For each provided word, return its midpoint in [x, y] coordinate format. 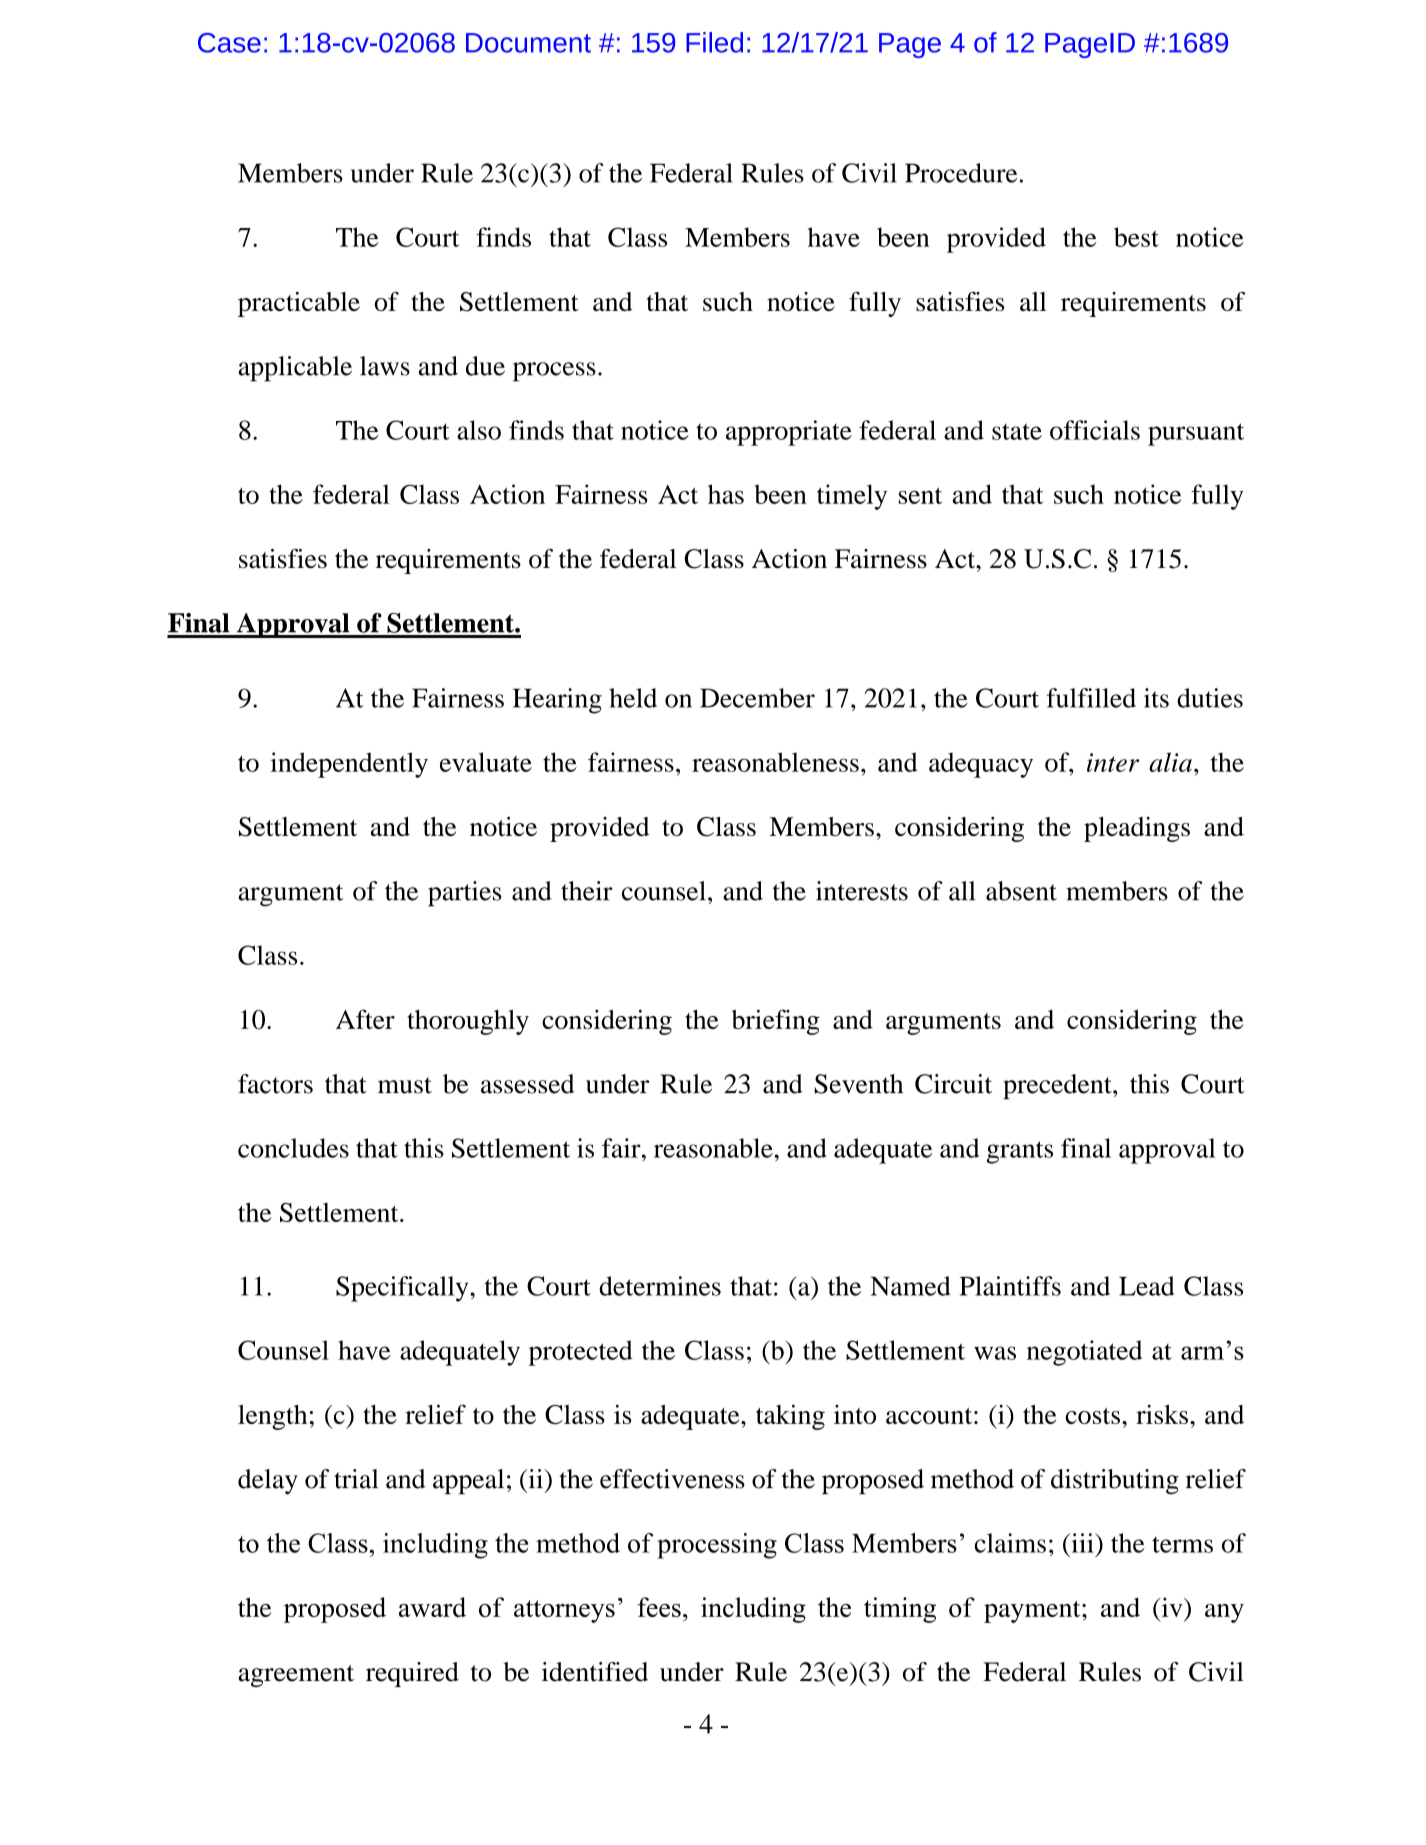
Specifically [403, 1289]
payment [1033, 1612]
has [726, 494]
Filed [714, 42]
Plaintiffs [1010, 1286]
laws [385, 366]
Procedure [961, 173]
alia [1170, 762]
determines [660, 1286]
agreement [296, 1676]
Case [229, 43]
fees [659, 1607]
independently [349, 765]
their [586, 891]
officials [1095, 430]
